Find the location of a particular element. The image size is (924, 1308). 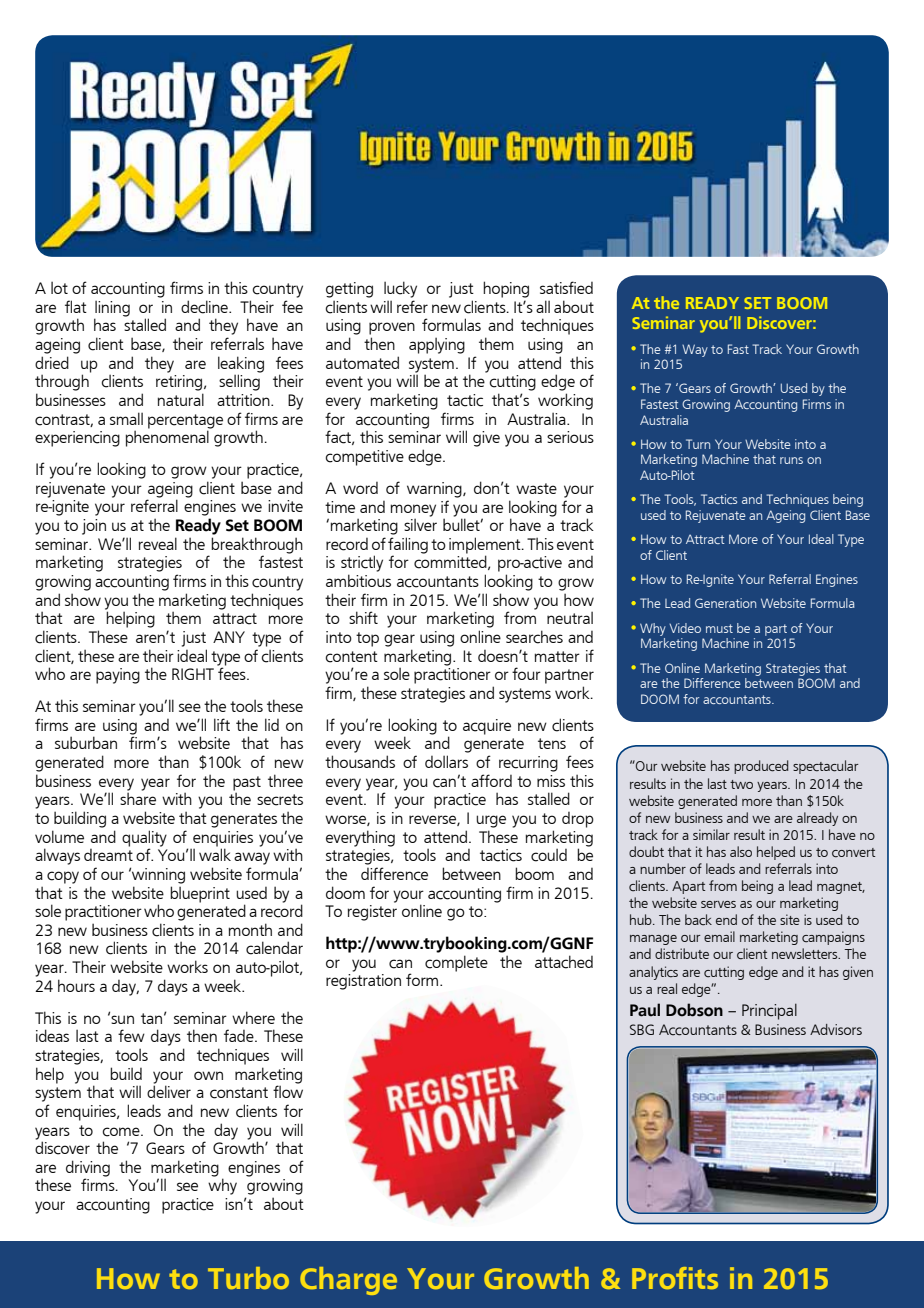

Turbo is located at coordinates (248, 1278).
